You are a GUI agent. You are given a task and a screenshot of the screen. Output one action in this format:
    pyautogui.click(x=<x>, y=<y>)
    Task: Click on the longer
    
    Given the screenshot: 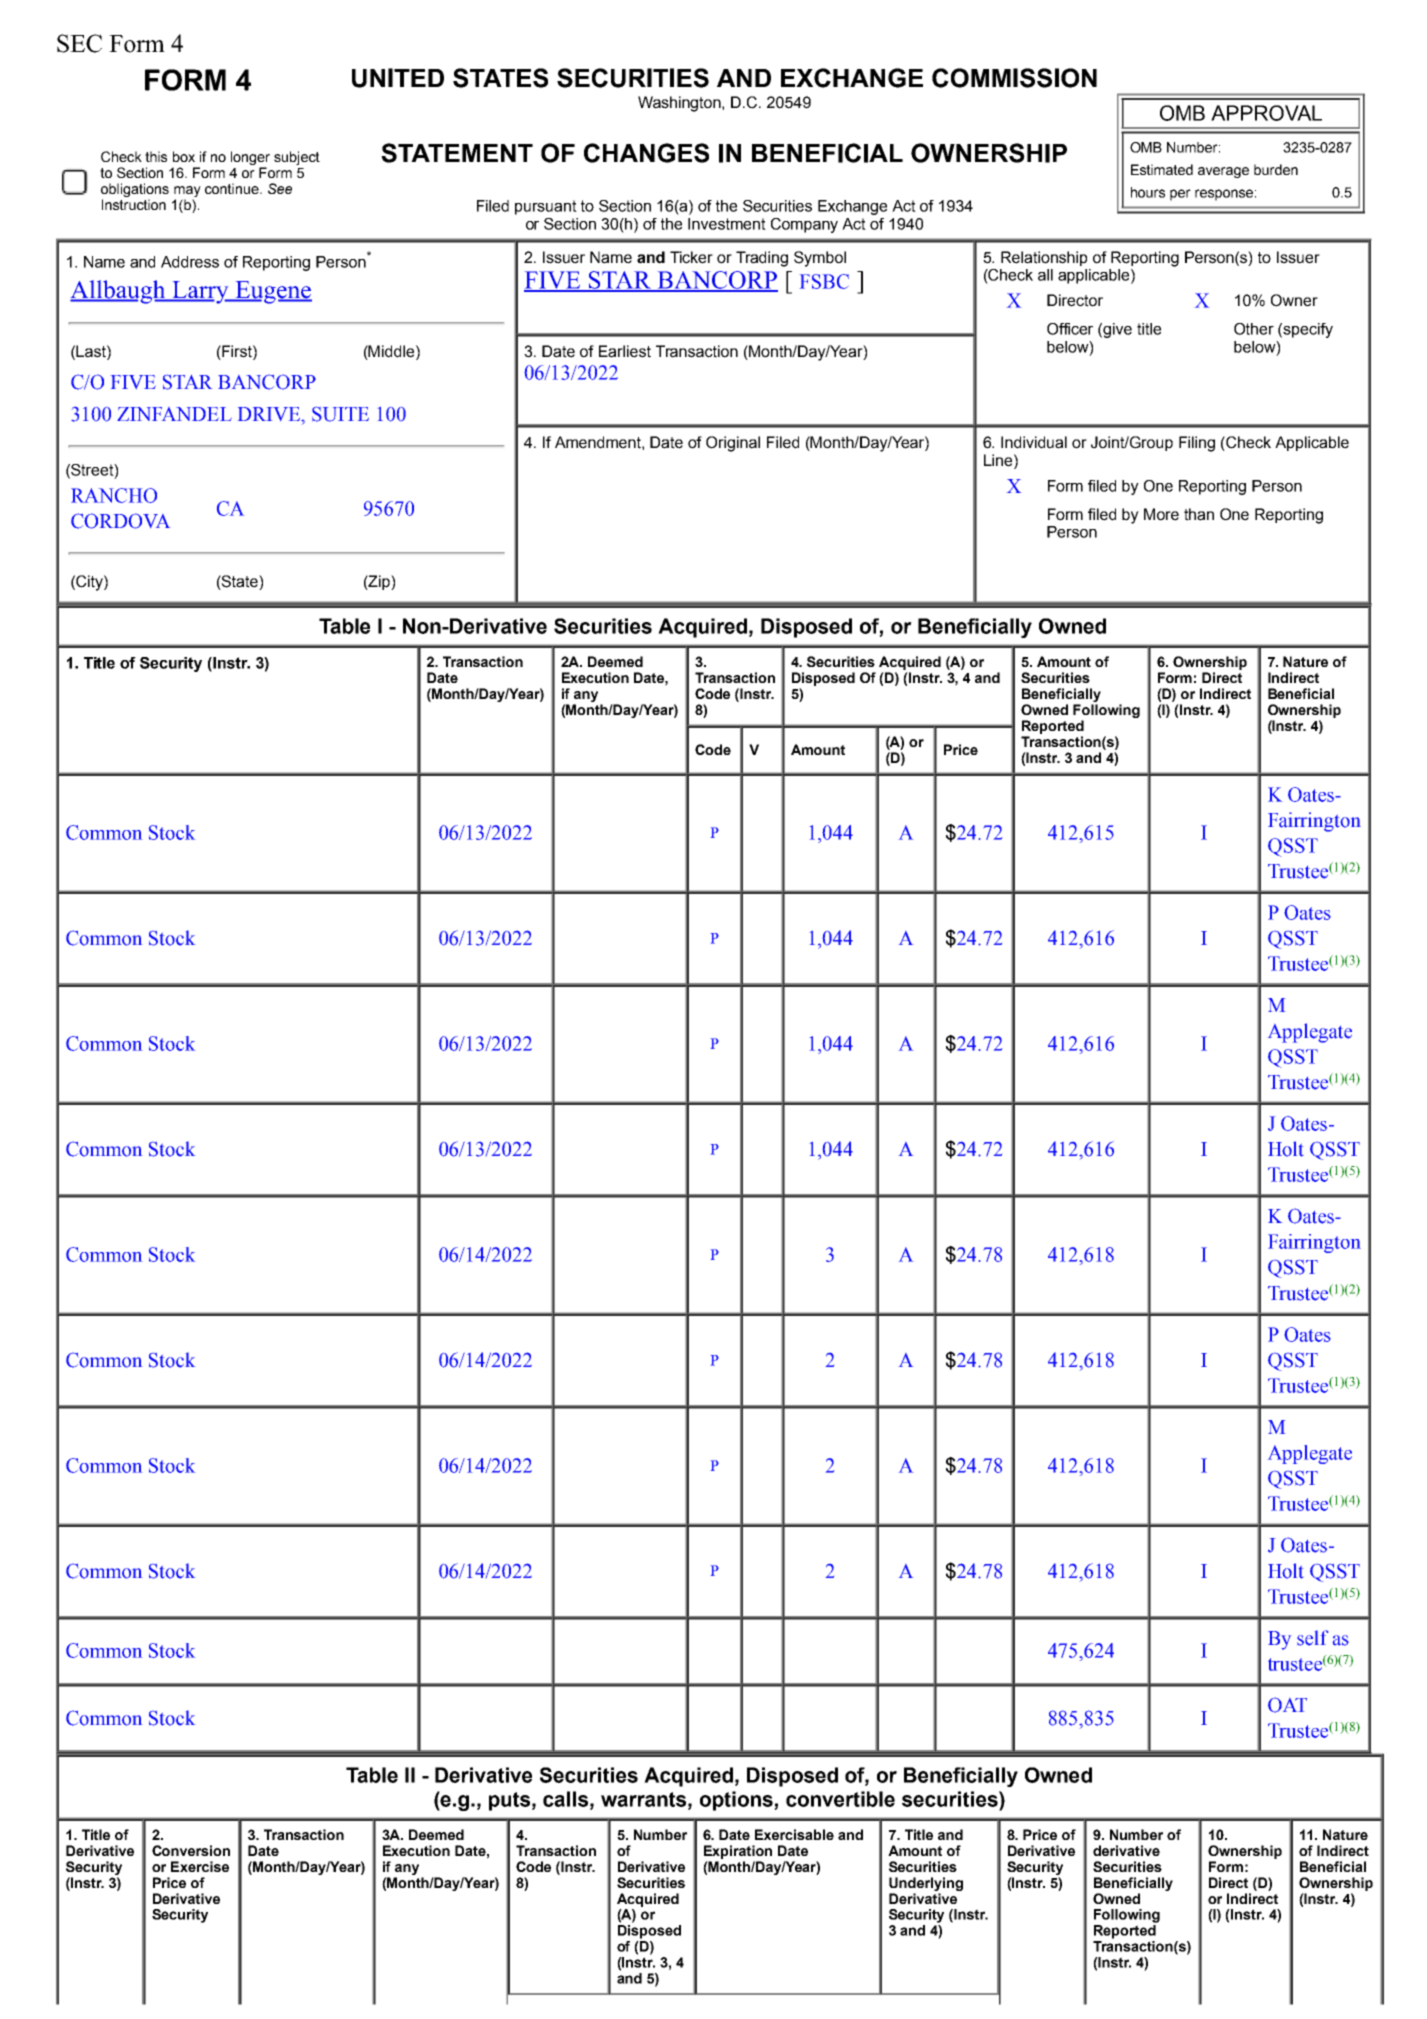 What is the action you would take?
    pyautogui.click(x=250, y=159)
